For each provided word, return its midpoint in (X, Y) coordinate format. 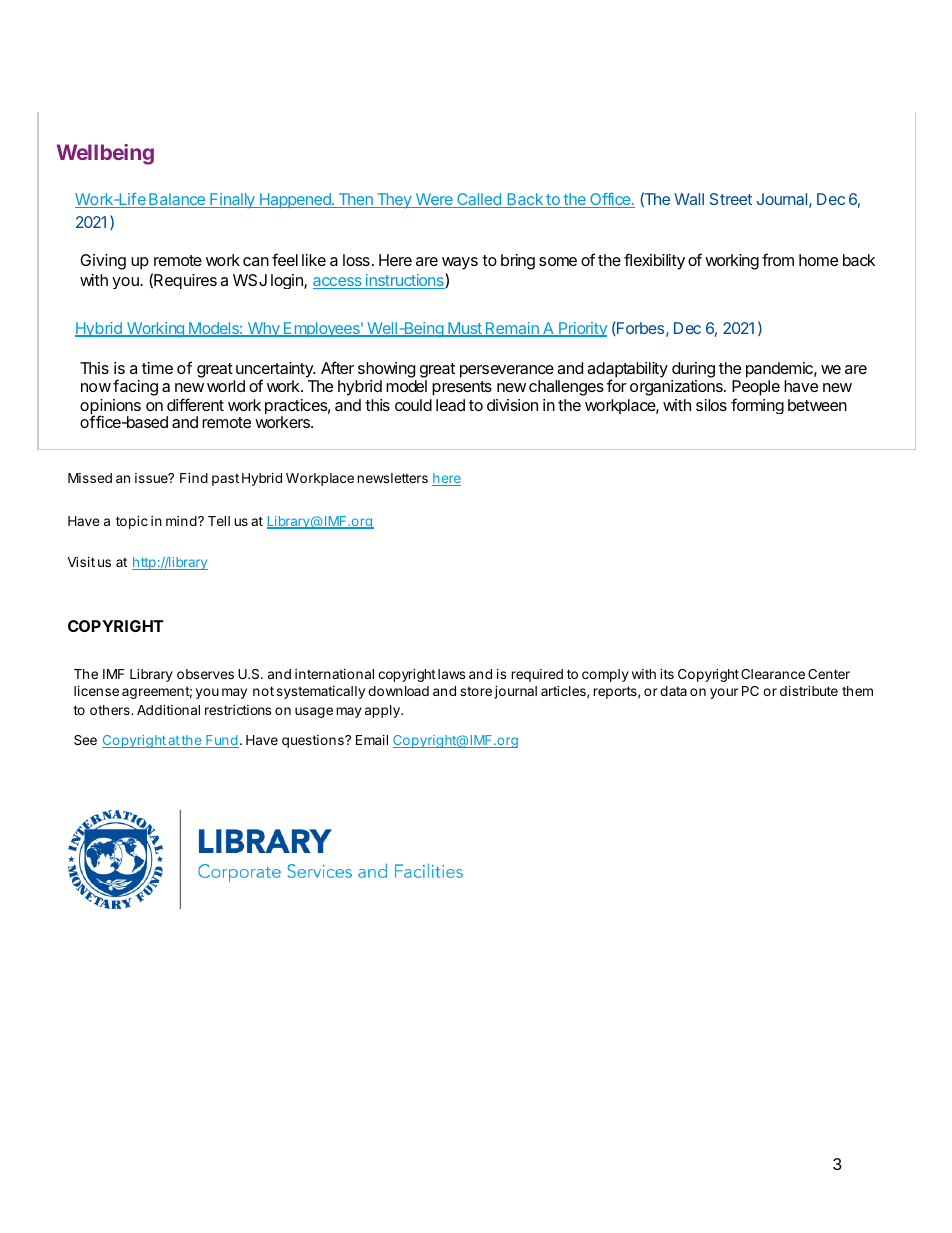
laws (451, 674)
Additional (168, 709)
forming (757, 406)
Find (194, 477)
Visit (81, 561)
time (157, 368)
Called (479, 200)
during (693, 370)
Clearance (773, 674)
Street (731, 199)
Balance (177, 200)
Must (465, 329)
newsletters (392, 478)
